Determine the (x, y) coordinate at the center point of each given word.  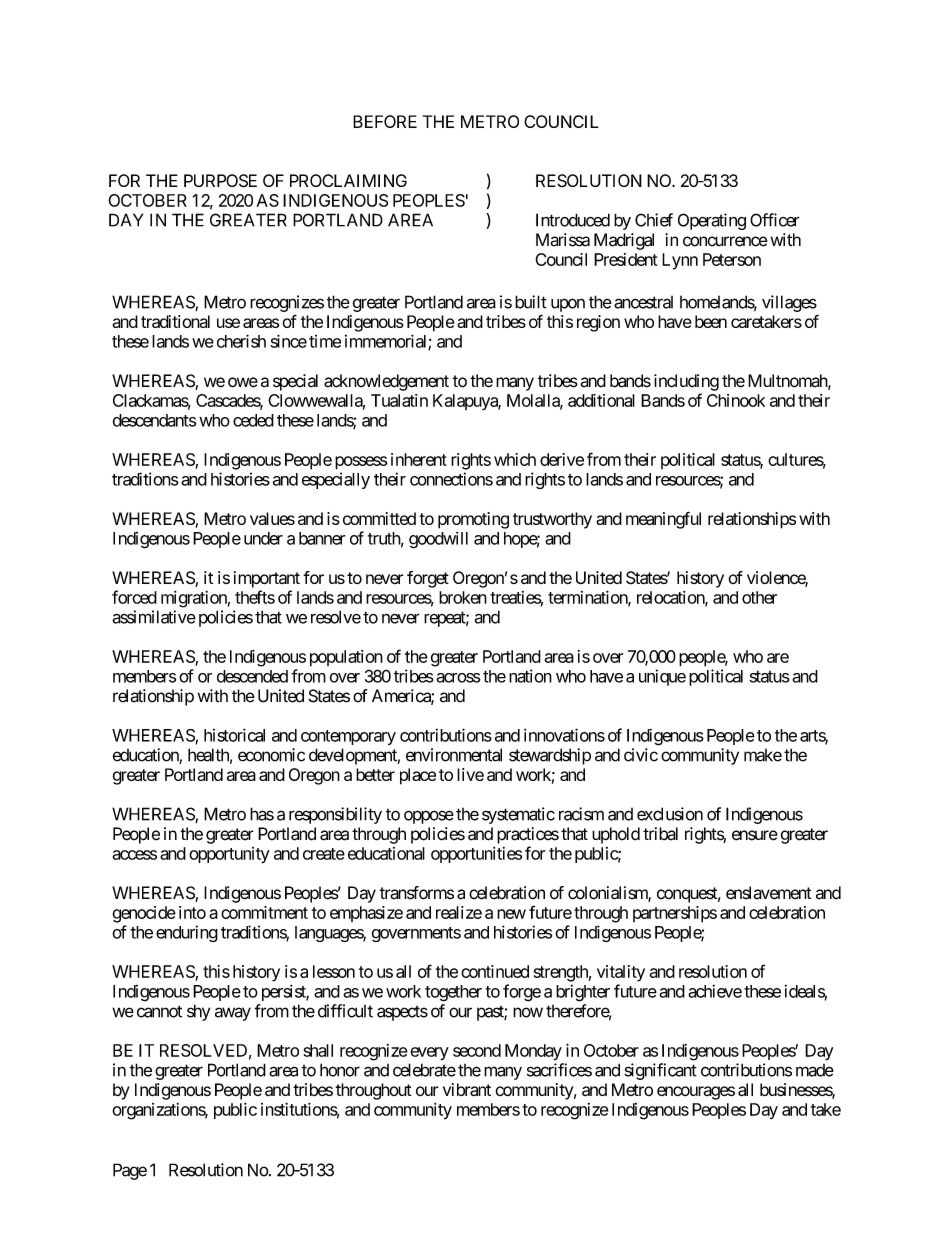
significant (660, 1071)
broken (463, 597)
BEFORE (385, 121)
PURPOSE (220, 181)
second (477, 1050)
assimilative (154, 617)
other (759, 597)
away (233, 1014)
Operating (712, 221)
